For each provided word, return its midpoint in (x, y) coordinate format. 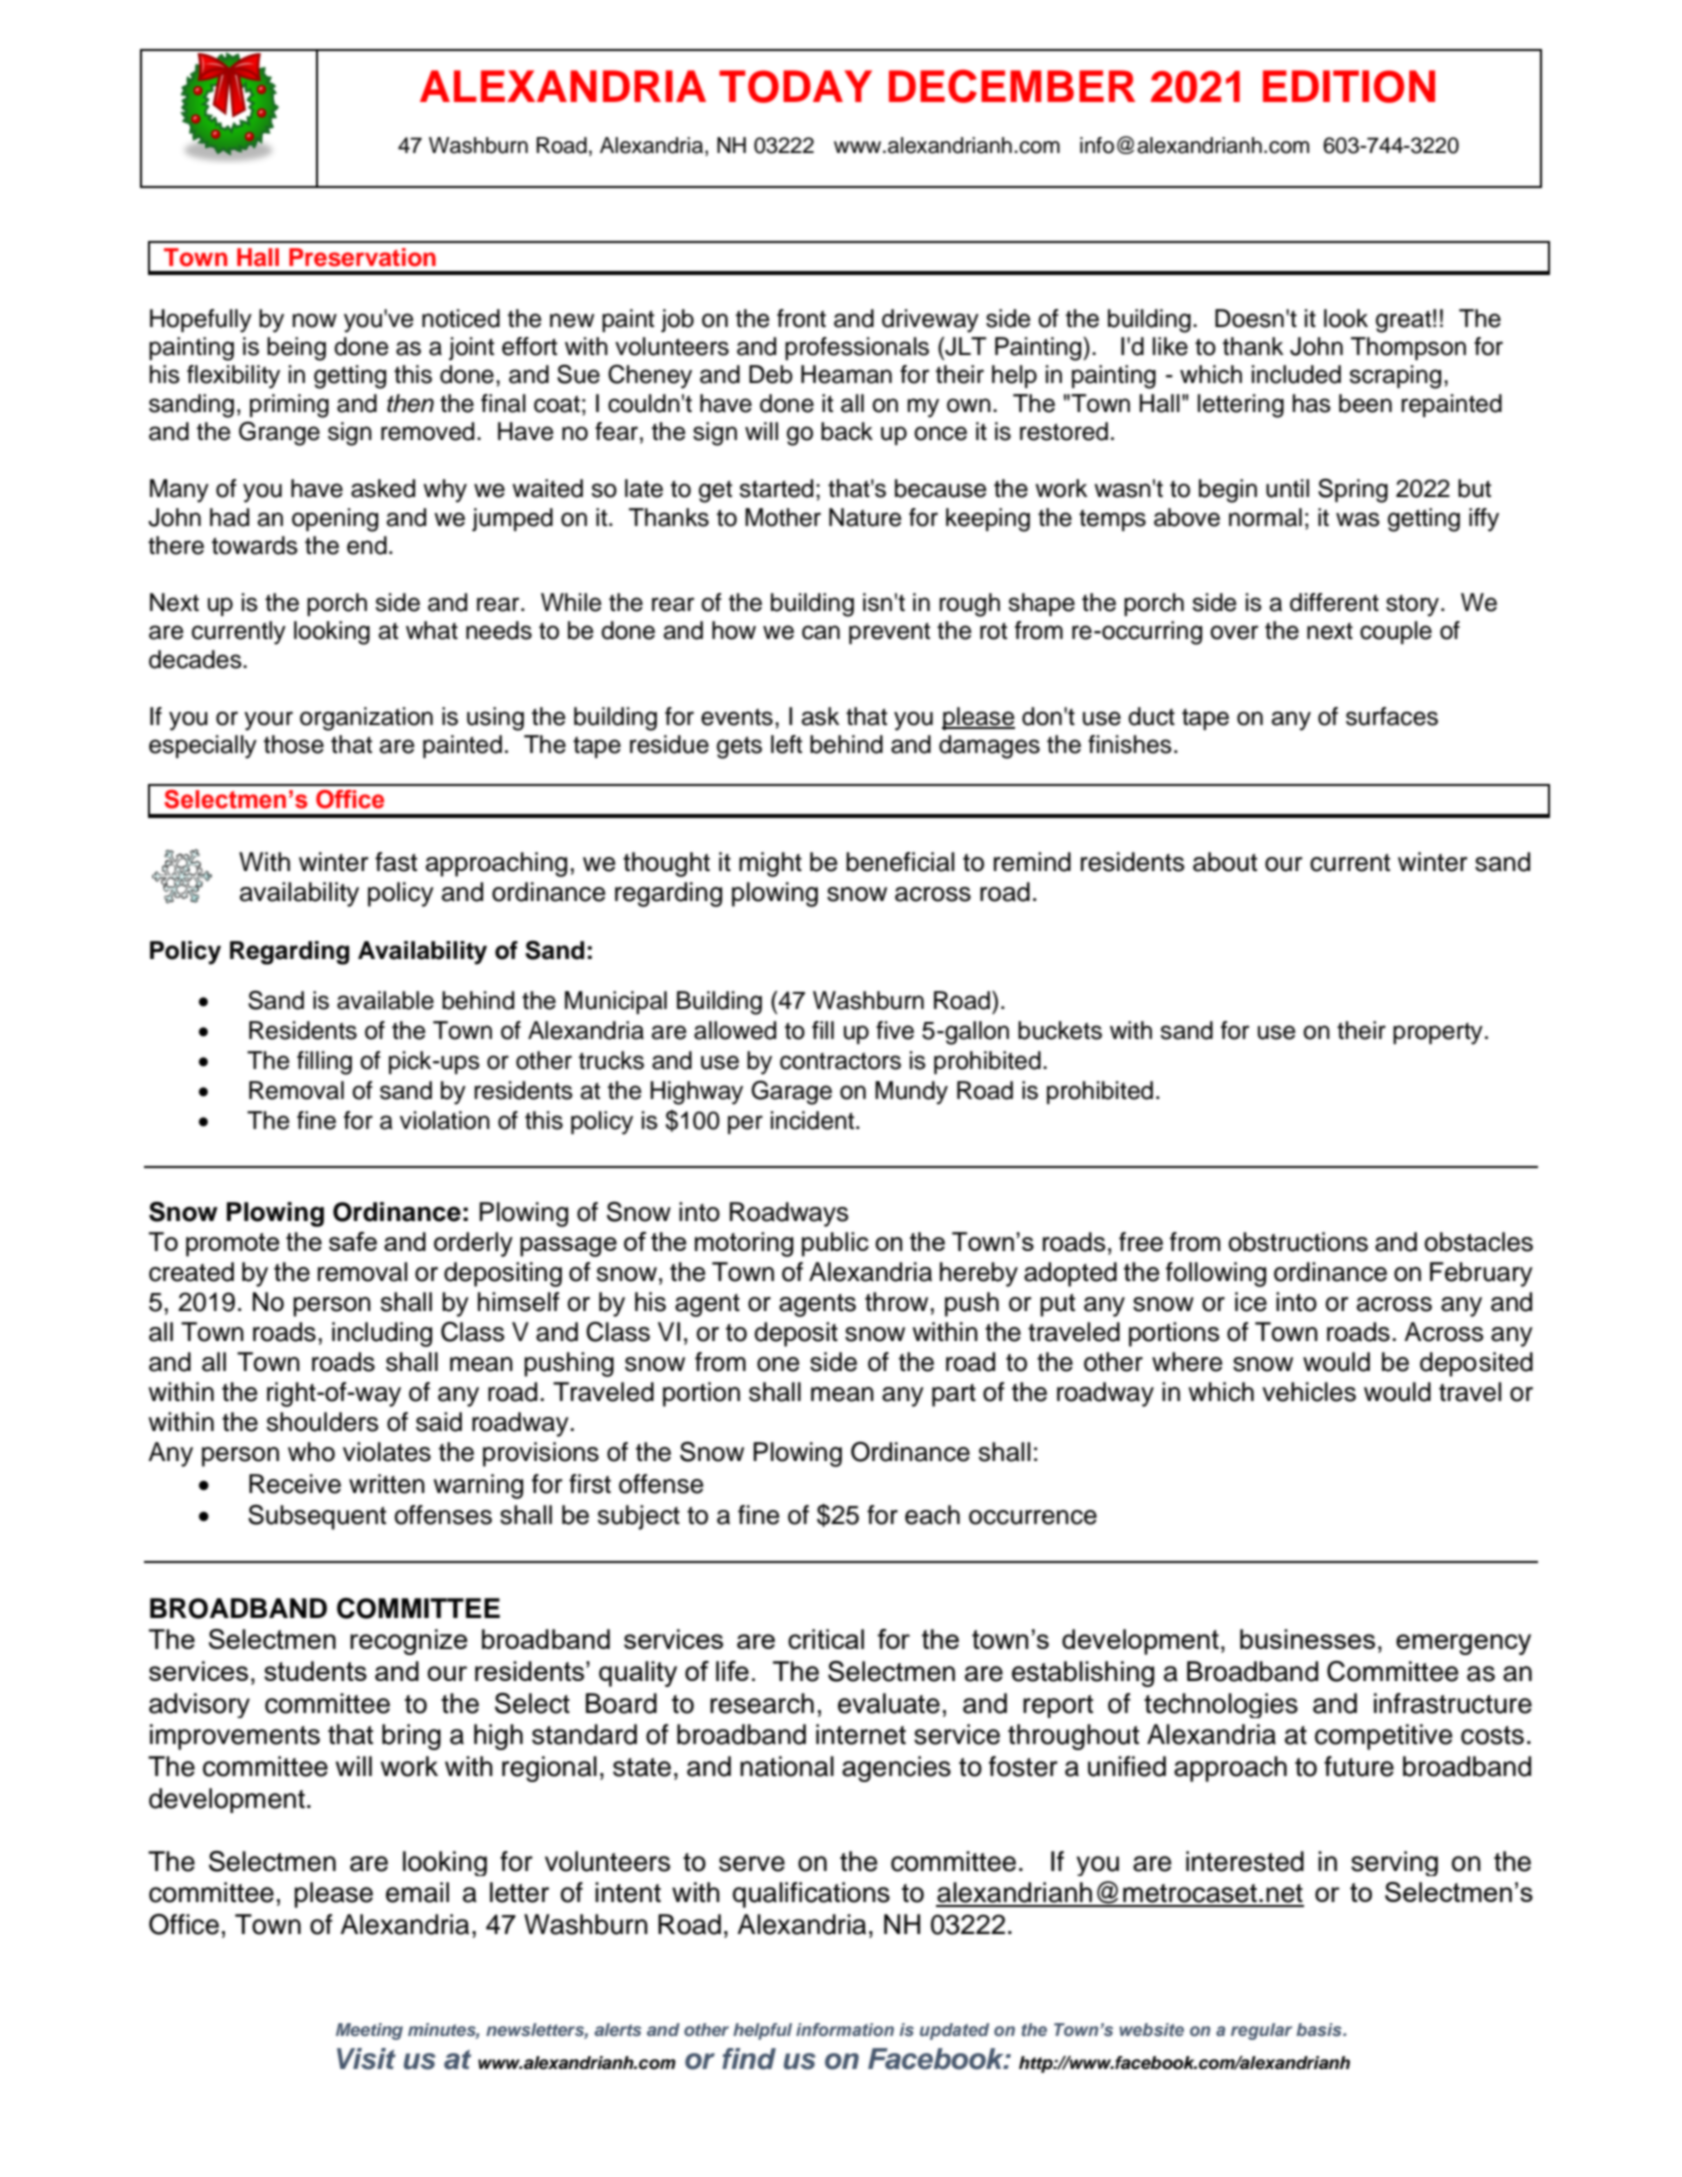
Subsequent (317, 1517)
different (1334, 602)
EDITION (1349, 86)
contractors (840, 1061)
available (385, 1000)
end (367, 545)
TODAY (795, 86)
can (821, 632)
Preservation (362, 257)
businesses (1307, 1639)
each (932, 1515)
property (1438, 1034)
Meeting (369, 2031)
